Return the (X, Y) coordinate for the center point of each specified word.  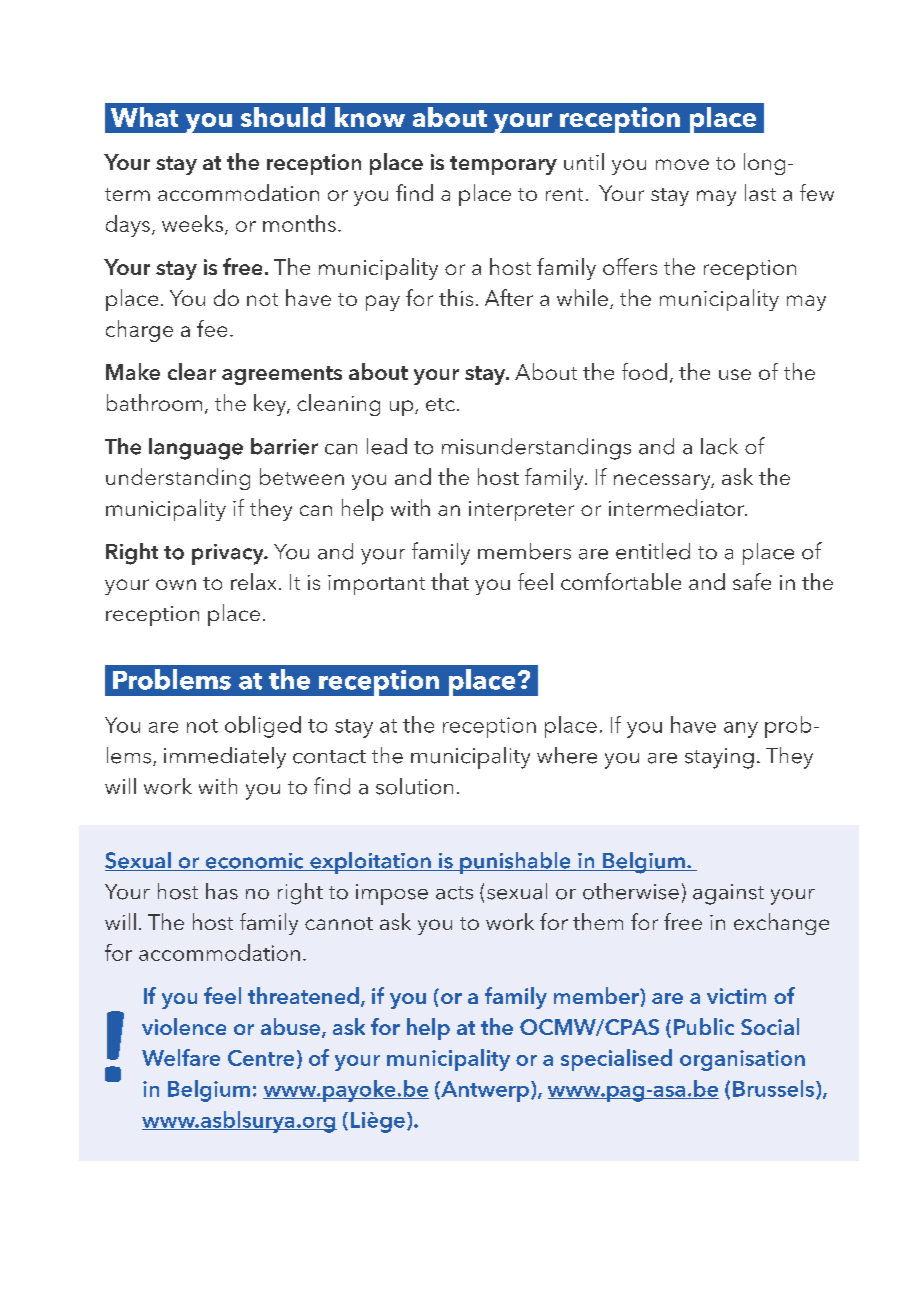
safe (752, 581)
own (176, 584)
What (144, 117)
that (450, 581)
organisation (742, 1060)
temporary (503, 165)
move (682, 164)
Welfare (181, 1057)
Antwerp (484, 1091)
